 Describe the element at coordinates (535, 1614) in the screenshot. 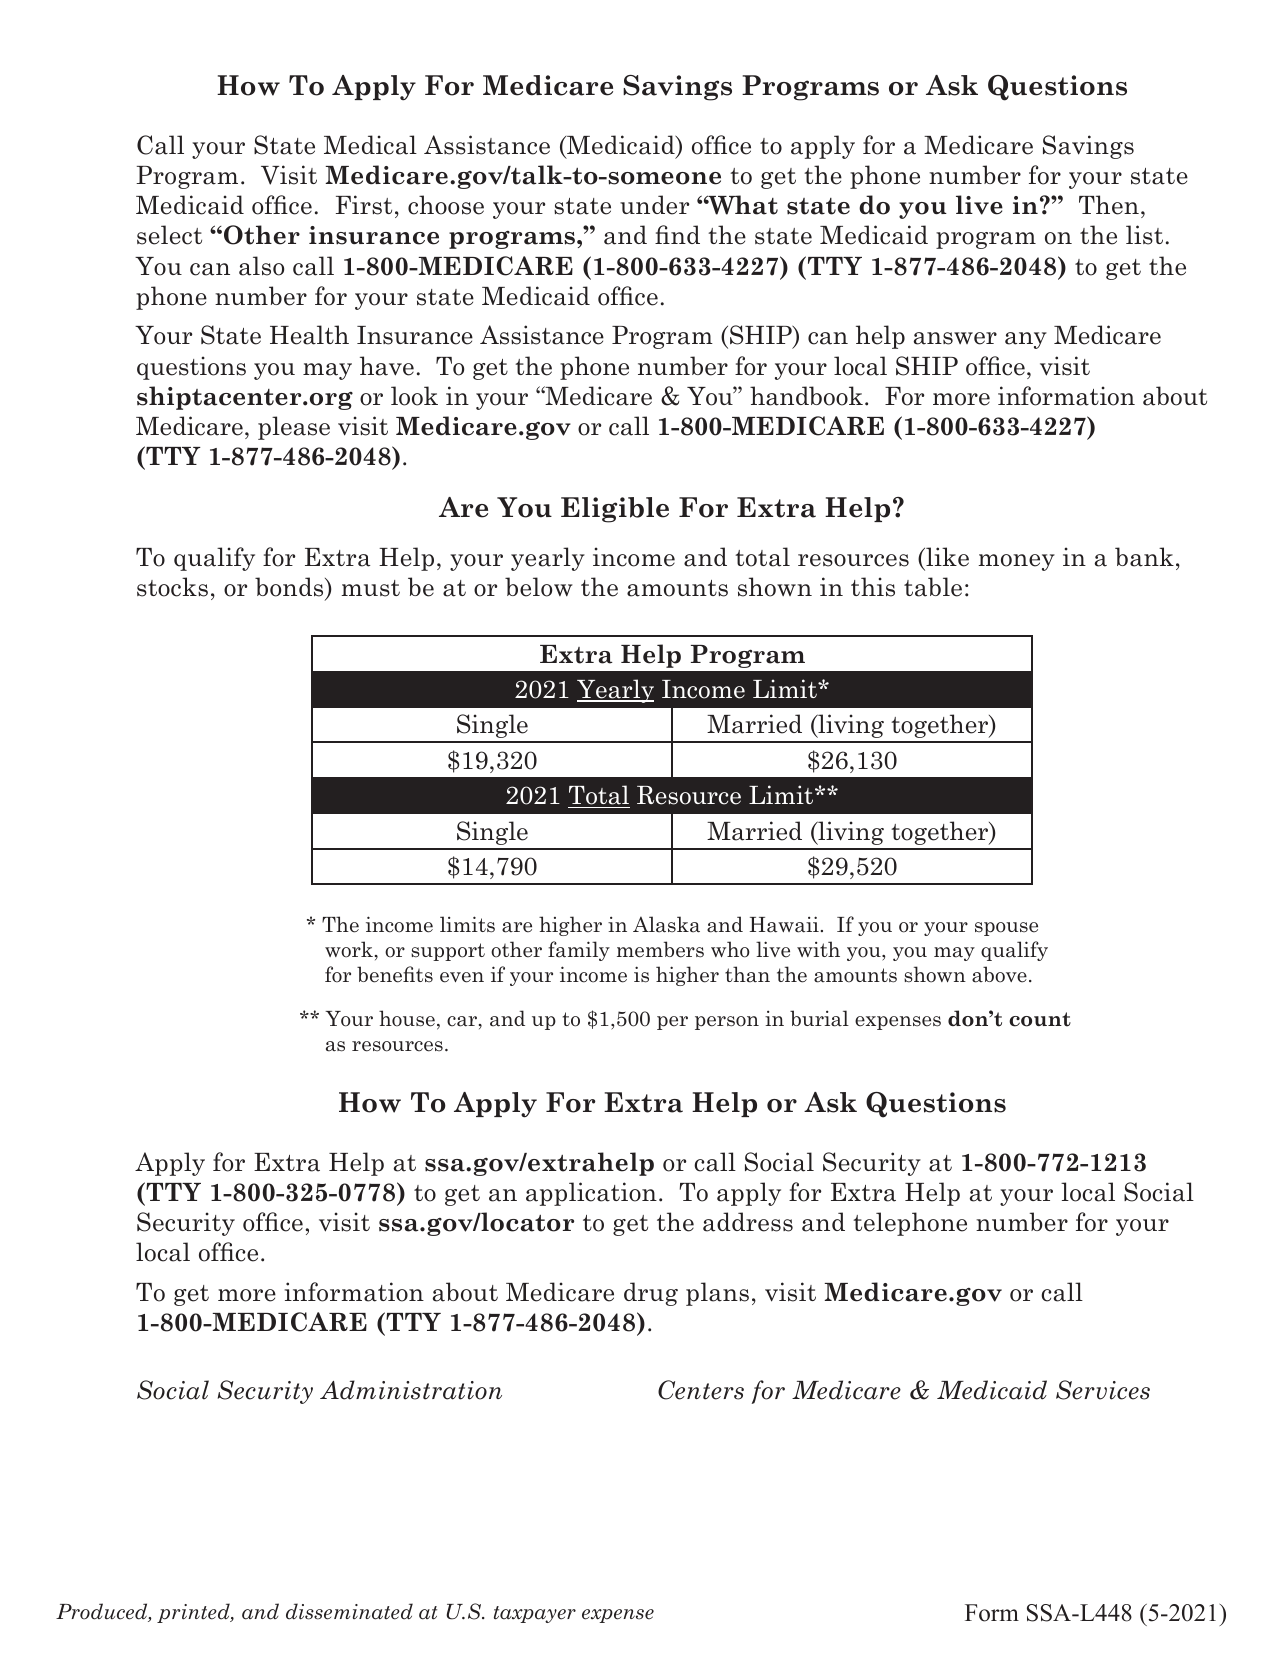

I see `taxpayer` at that location.
